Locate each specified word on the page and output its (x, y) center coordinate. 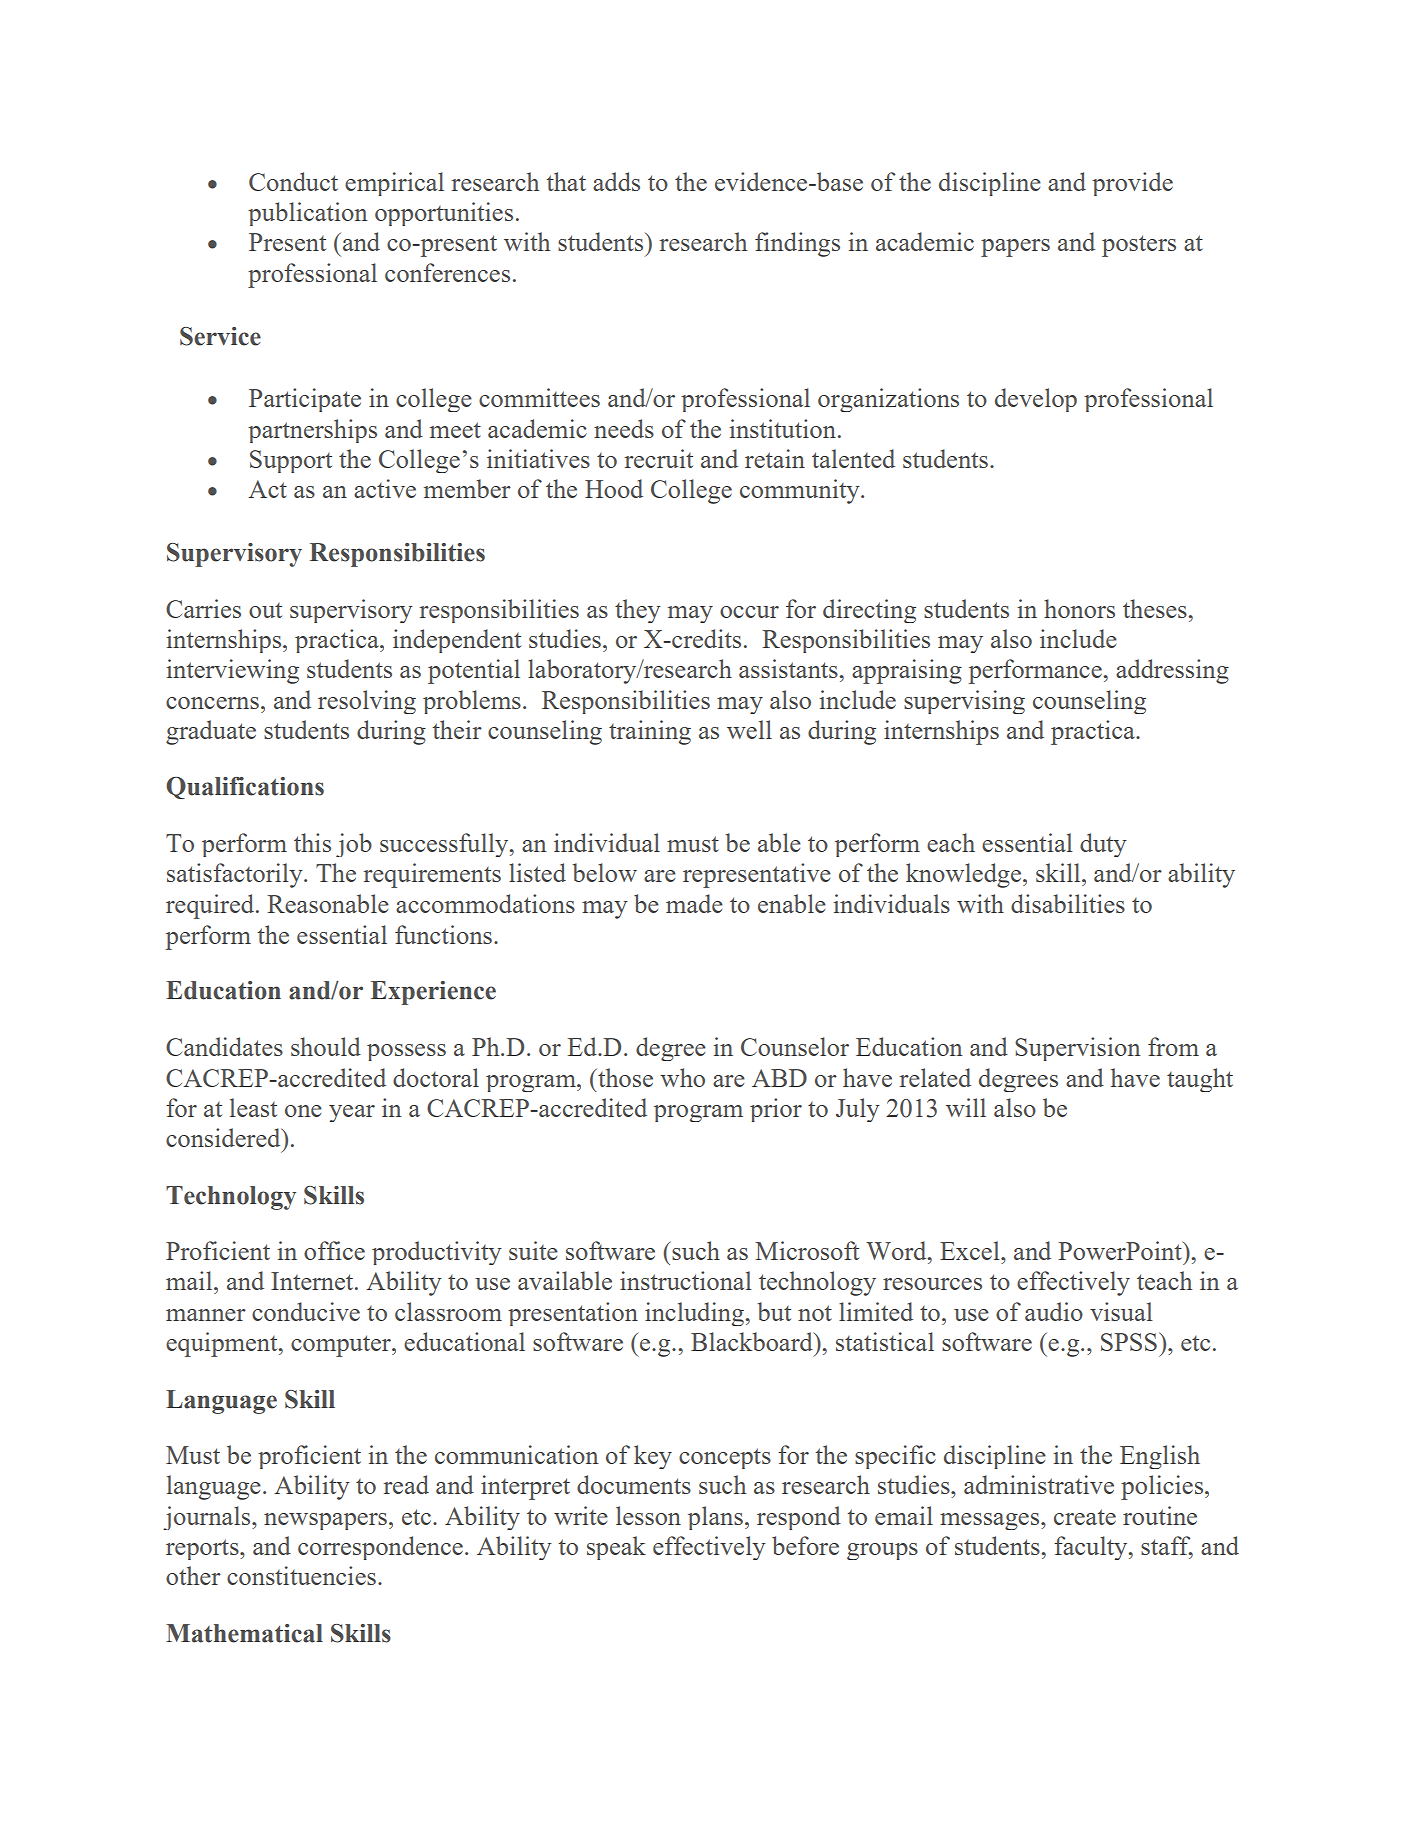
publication (308, 214)
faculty (1092, 1548)
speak (616, 1548)
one (303, 1111)
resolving (367, 702)
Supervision (1078, 1049)
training (650, 732)
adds (616, 181)
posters (1139, 246)
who (682, 1077)
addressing (1172, 671)
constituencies (301, 1575)
